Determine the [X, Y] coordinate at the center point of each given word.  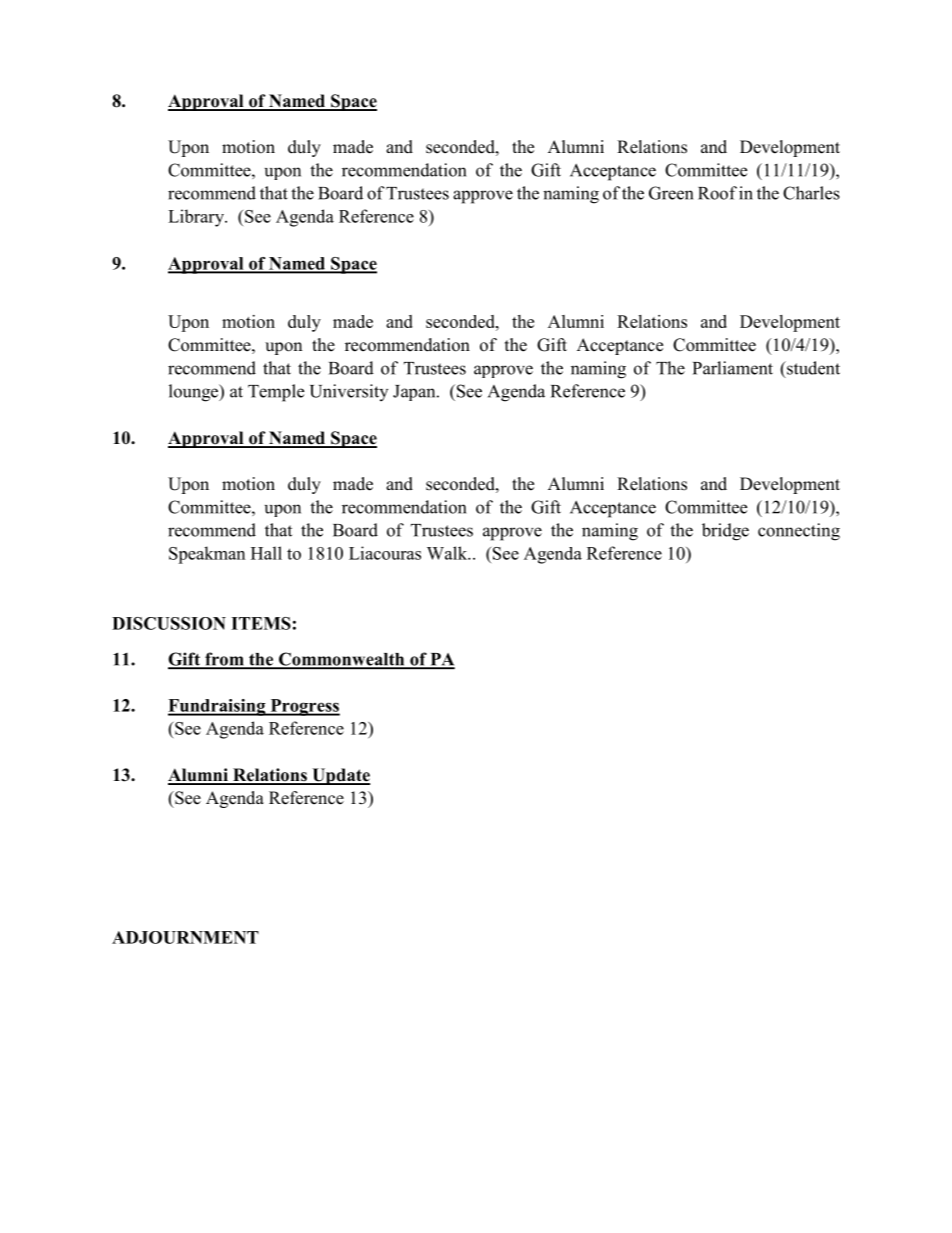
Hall [266, 553]
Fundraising [218, 707]
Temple [276, 393]
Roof [717, 193]
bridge [725, 532]
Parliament [733, 368]
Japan [415, 393]
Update [340, 776]
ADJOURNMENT [185, 937]
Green [671, 193]
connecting [799, 532]
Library [197, 218]
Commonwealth [342, 660]
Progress [304, 707]
